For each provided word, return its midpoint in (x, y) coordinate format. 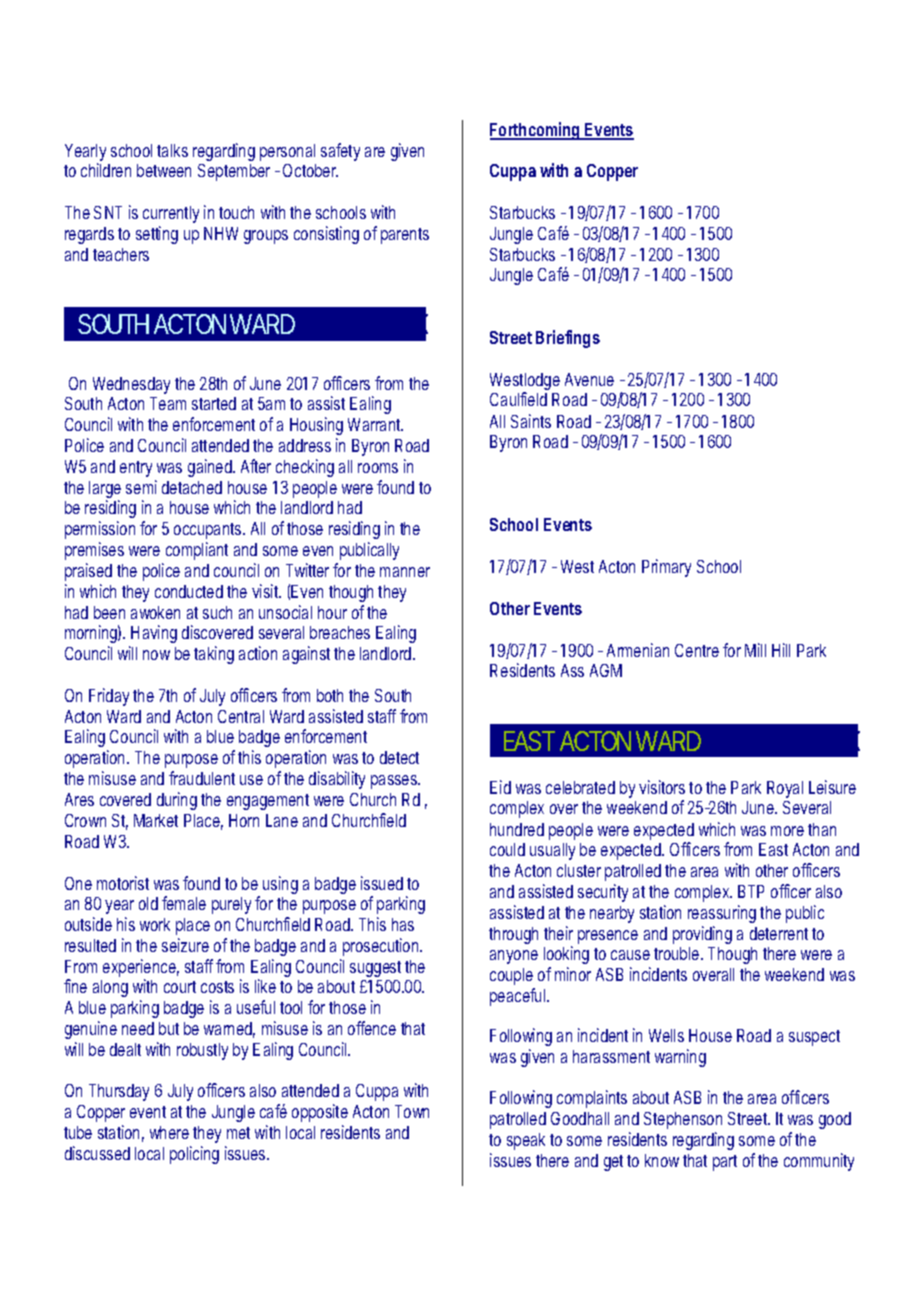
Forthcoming (537, 131)
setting (157, 235)
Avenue (589, 379)
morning (93, 636)
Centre (700, 650)
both (333, 695)
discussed (97, 1153)
